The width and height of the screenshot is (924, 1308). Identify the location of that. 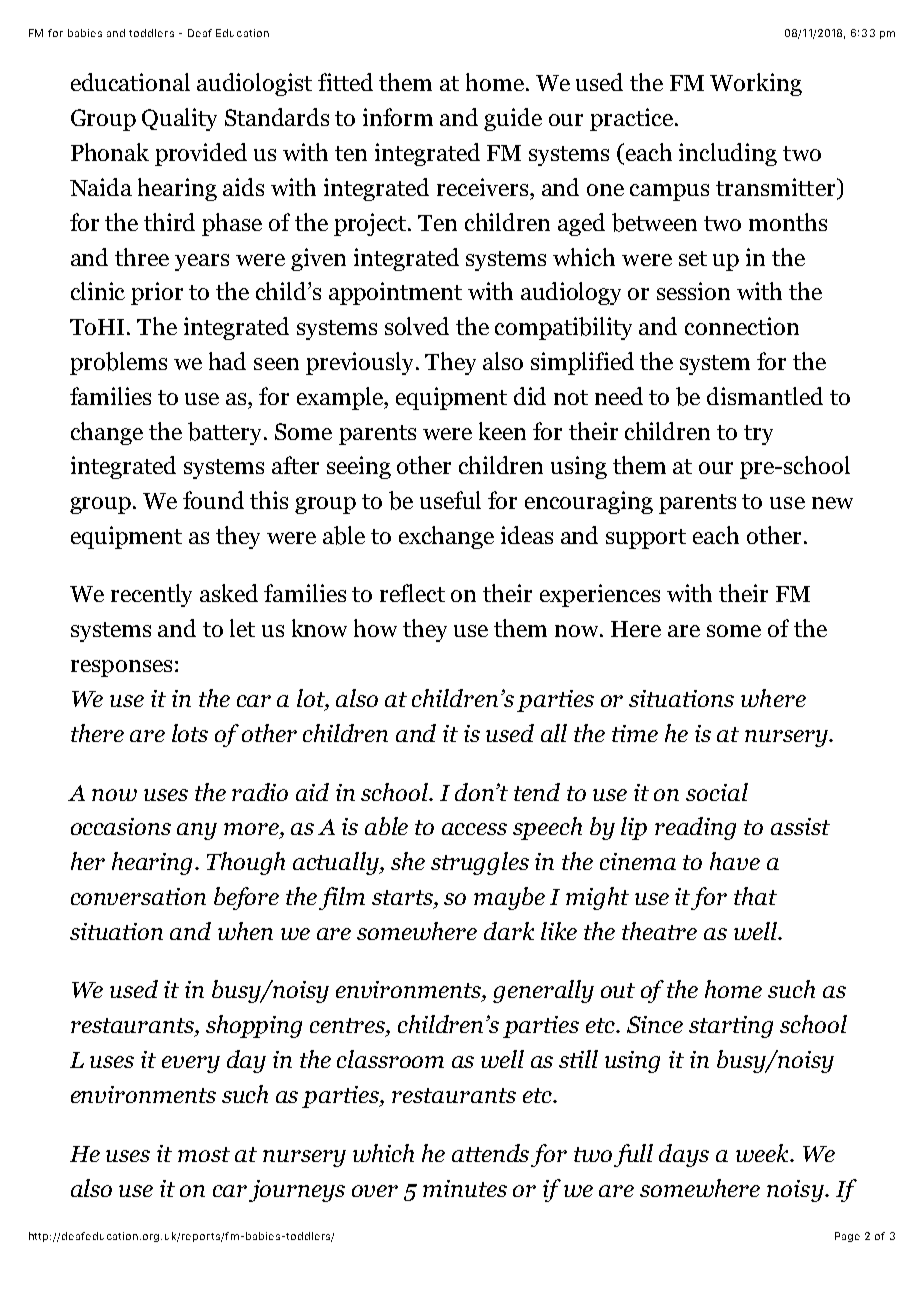
(755, 896).
